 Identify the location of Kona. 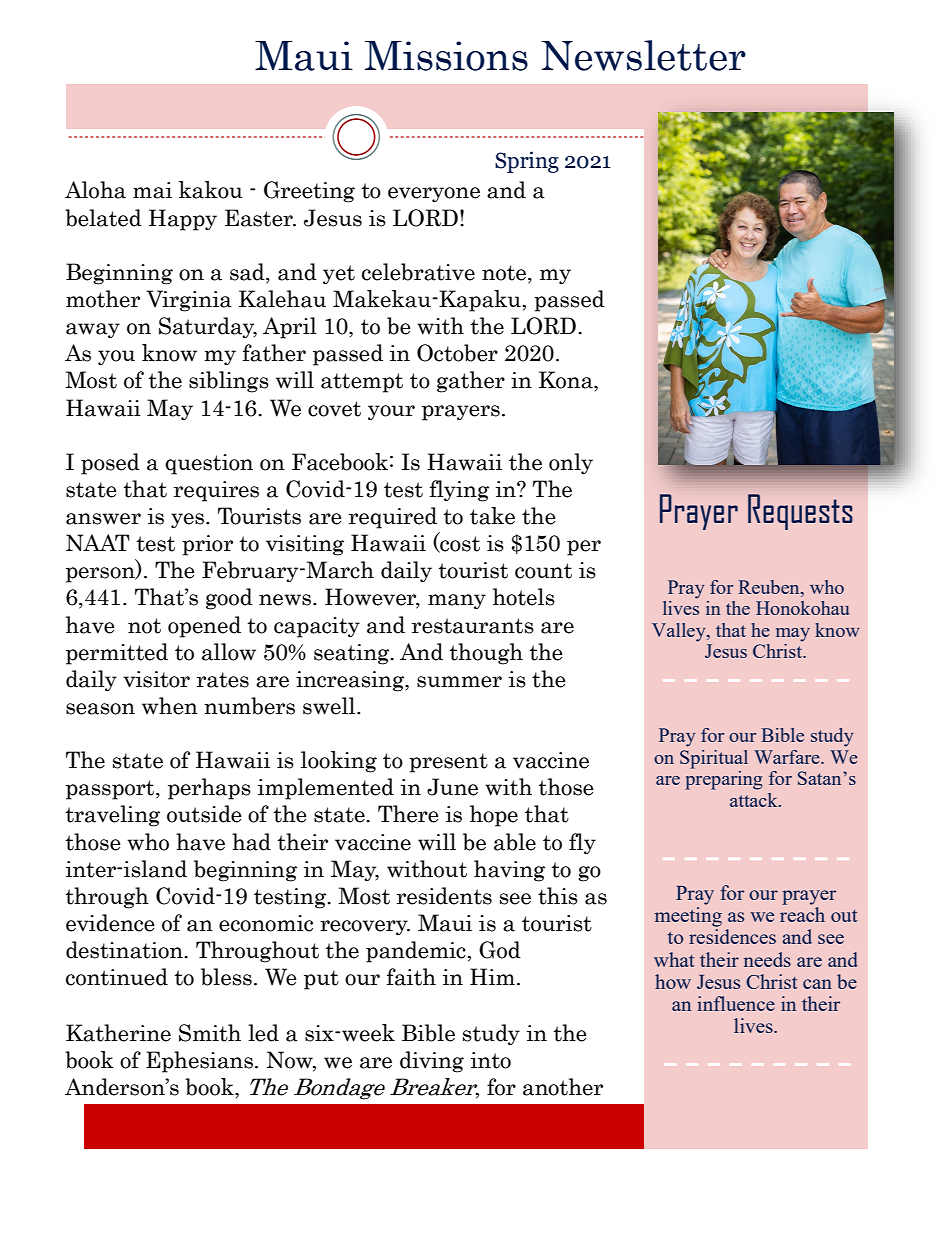
(567, 380).
